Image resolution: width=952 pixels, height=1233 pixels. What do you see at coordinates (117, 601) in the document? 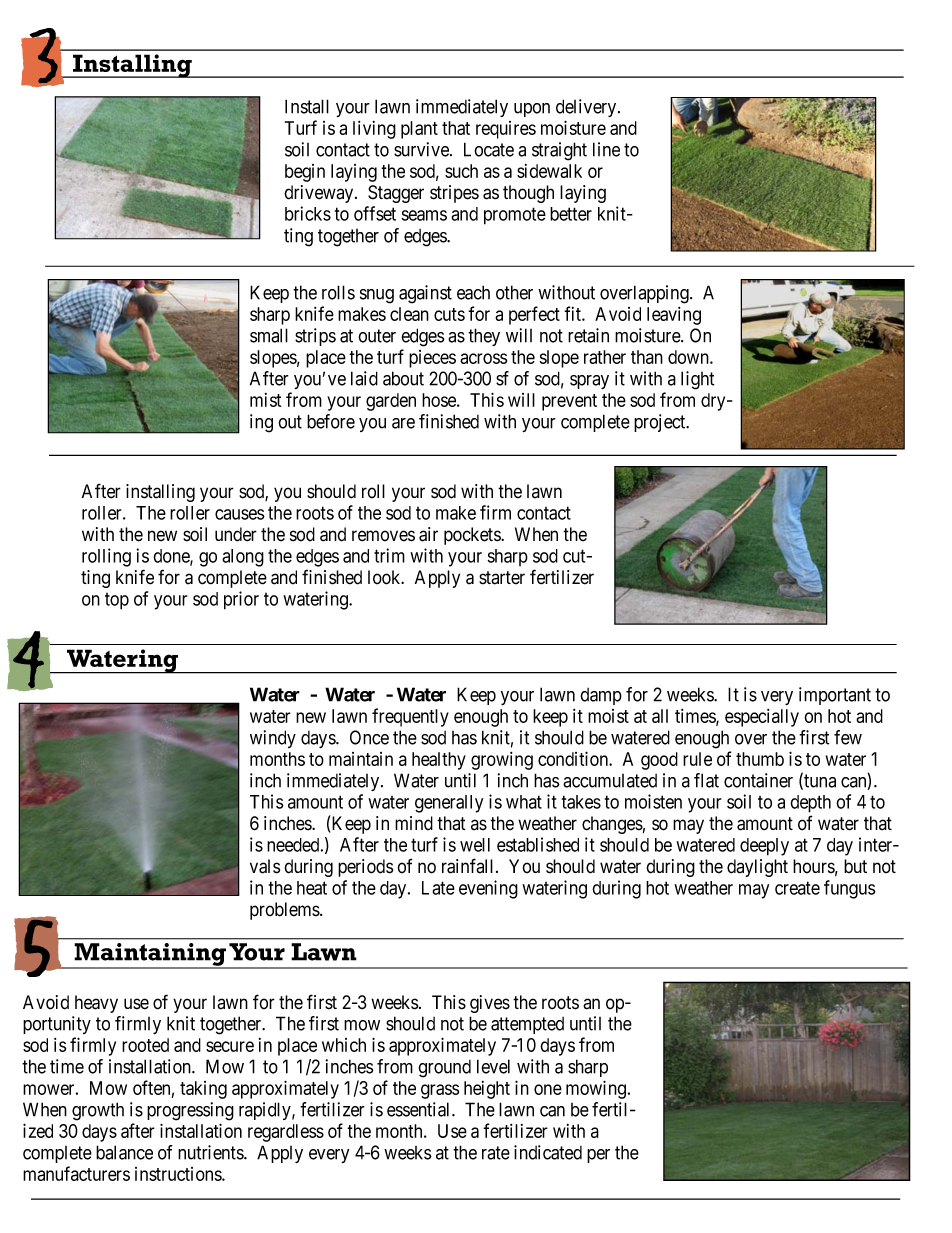
I see `top` at bounding box center [117, 601].
